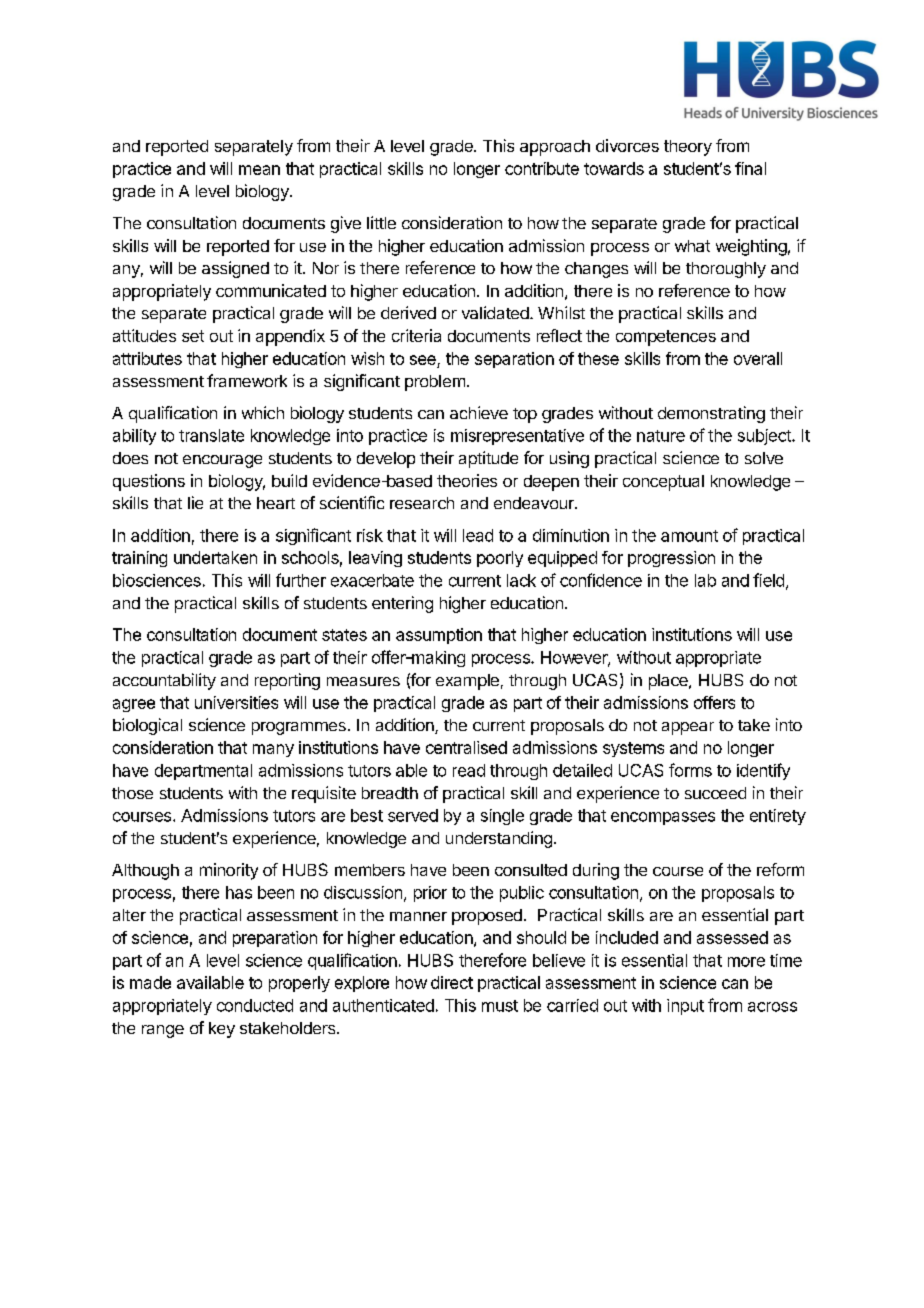 The width and height of the page is (924, 1308). I want to click on key, so click(222, 1030).
